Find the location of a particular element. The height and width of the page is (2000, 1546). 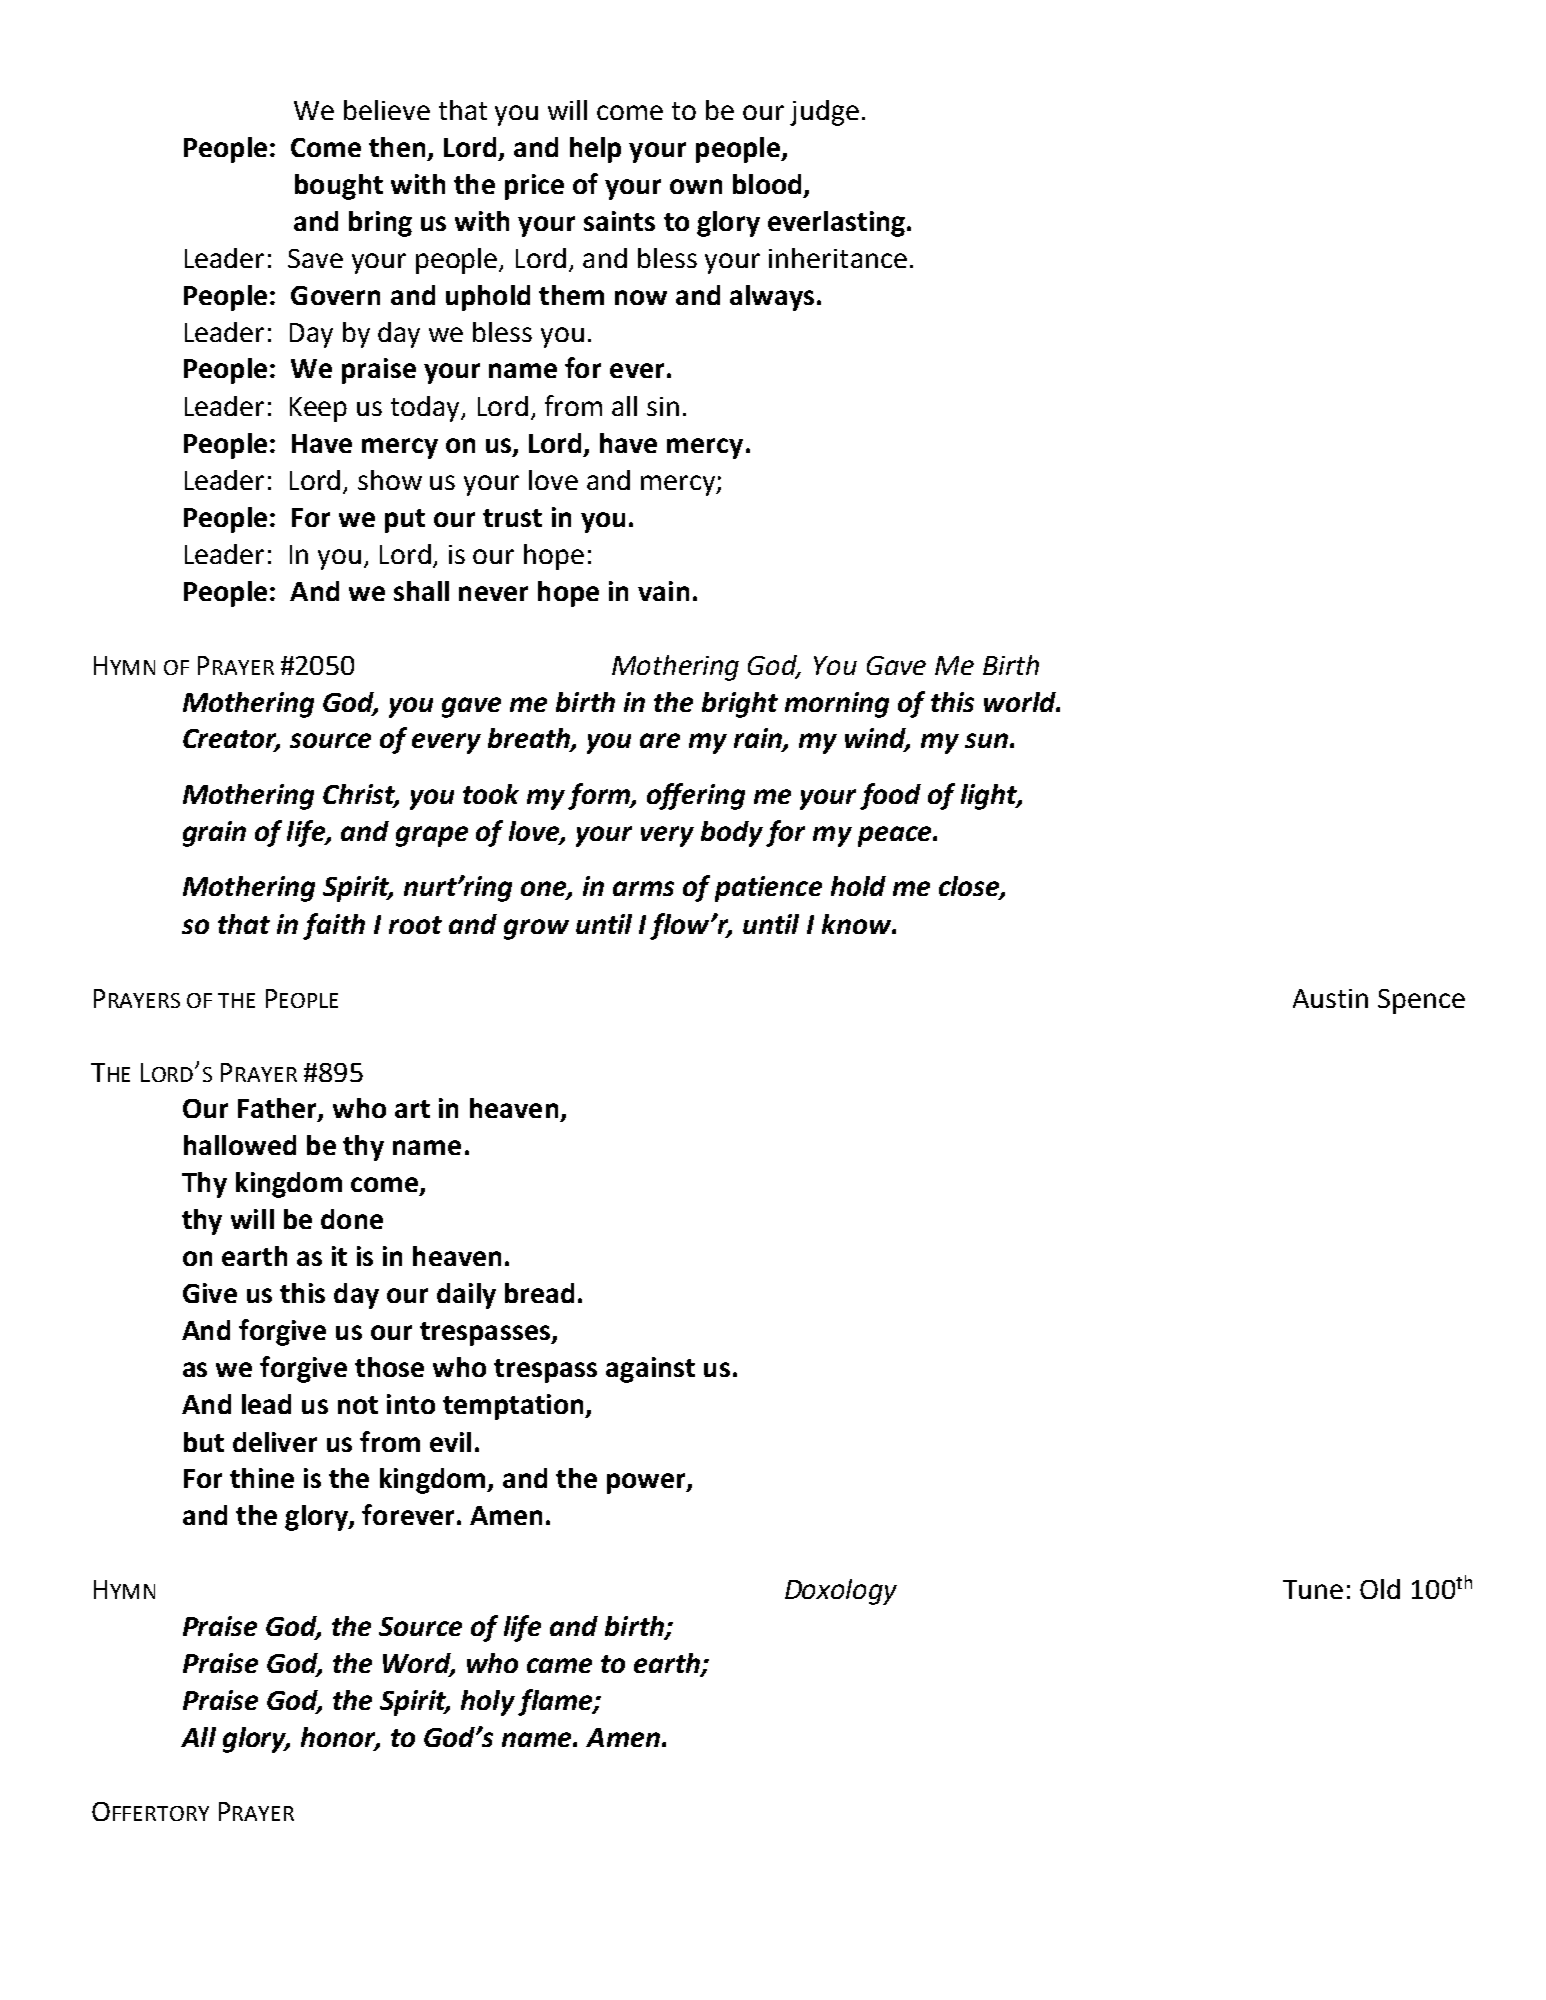

came is located at coordinates (559, 1665).
